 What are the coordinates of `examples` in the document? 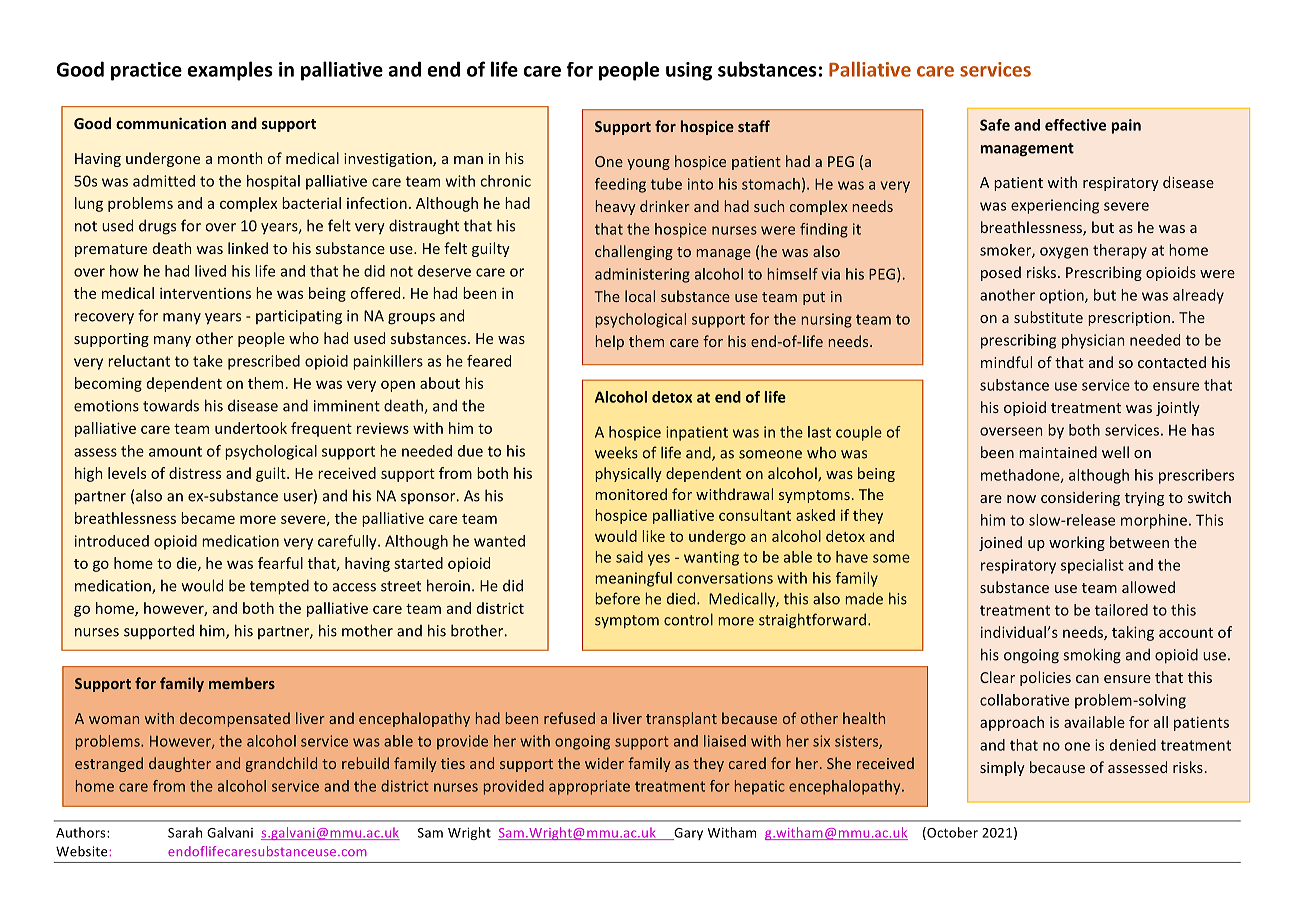 It's located at (230, 71).
